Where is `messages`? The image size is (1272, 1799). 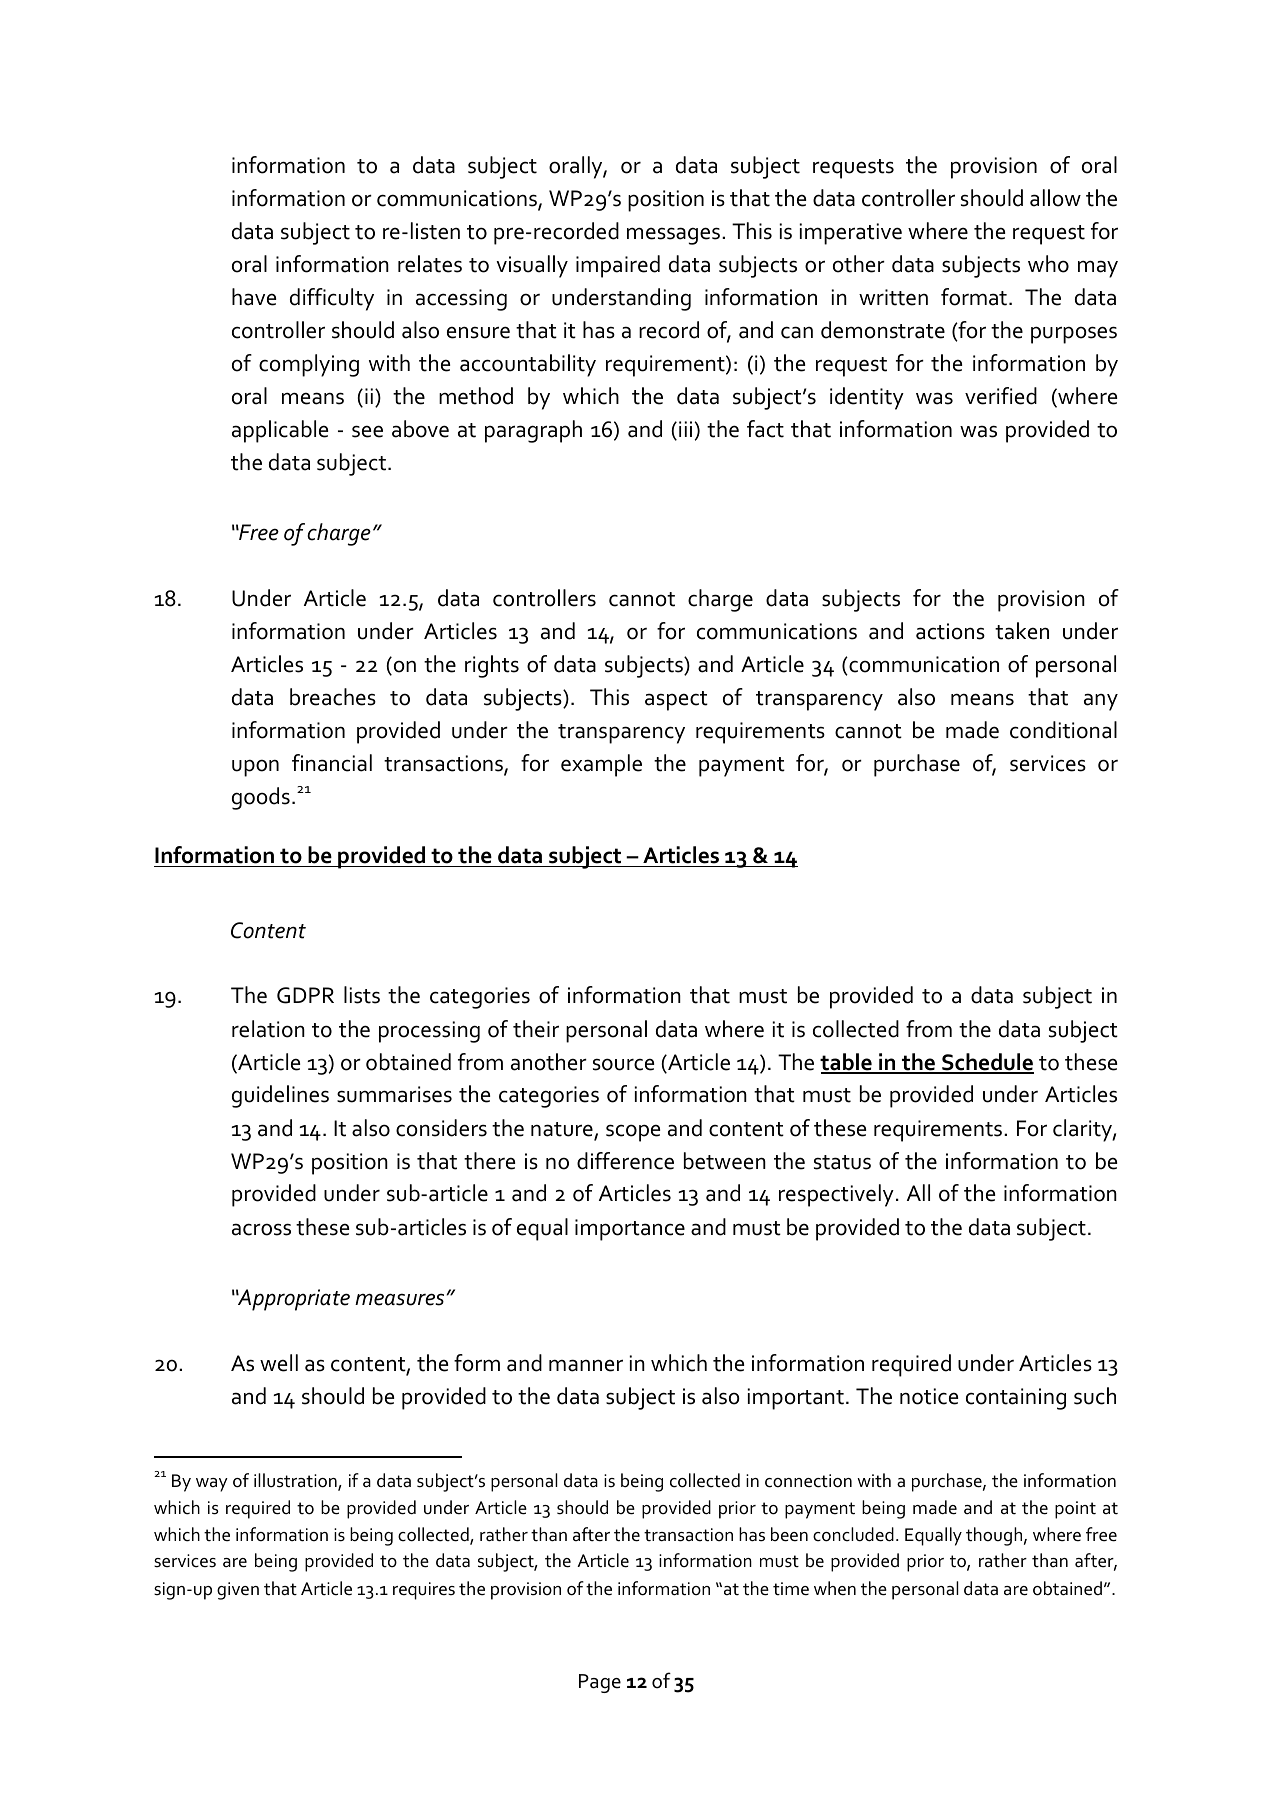 messages is located at coordinates (673, 236).
